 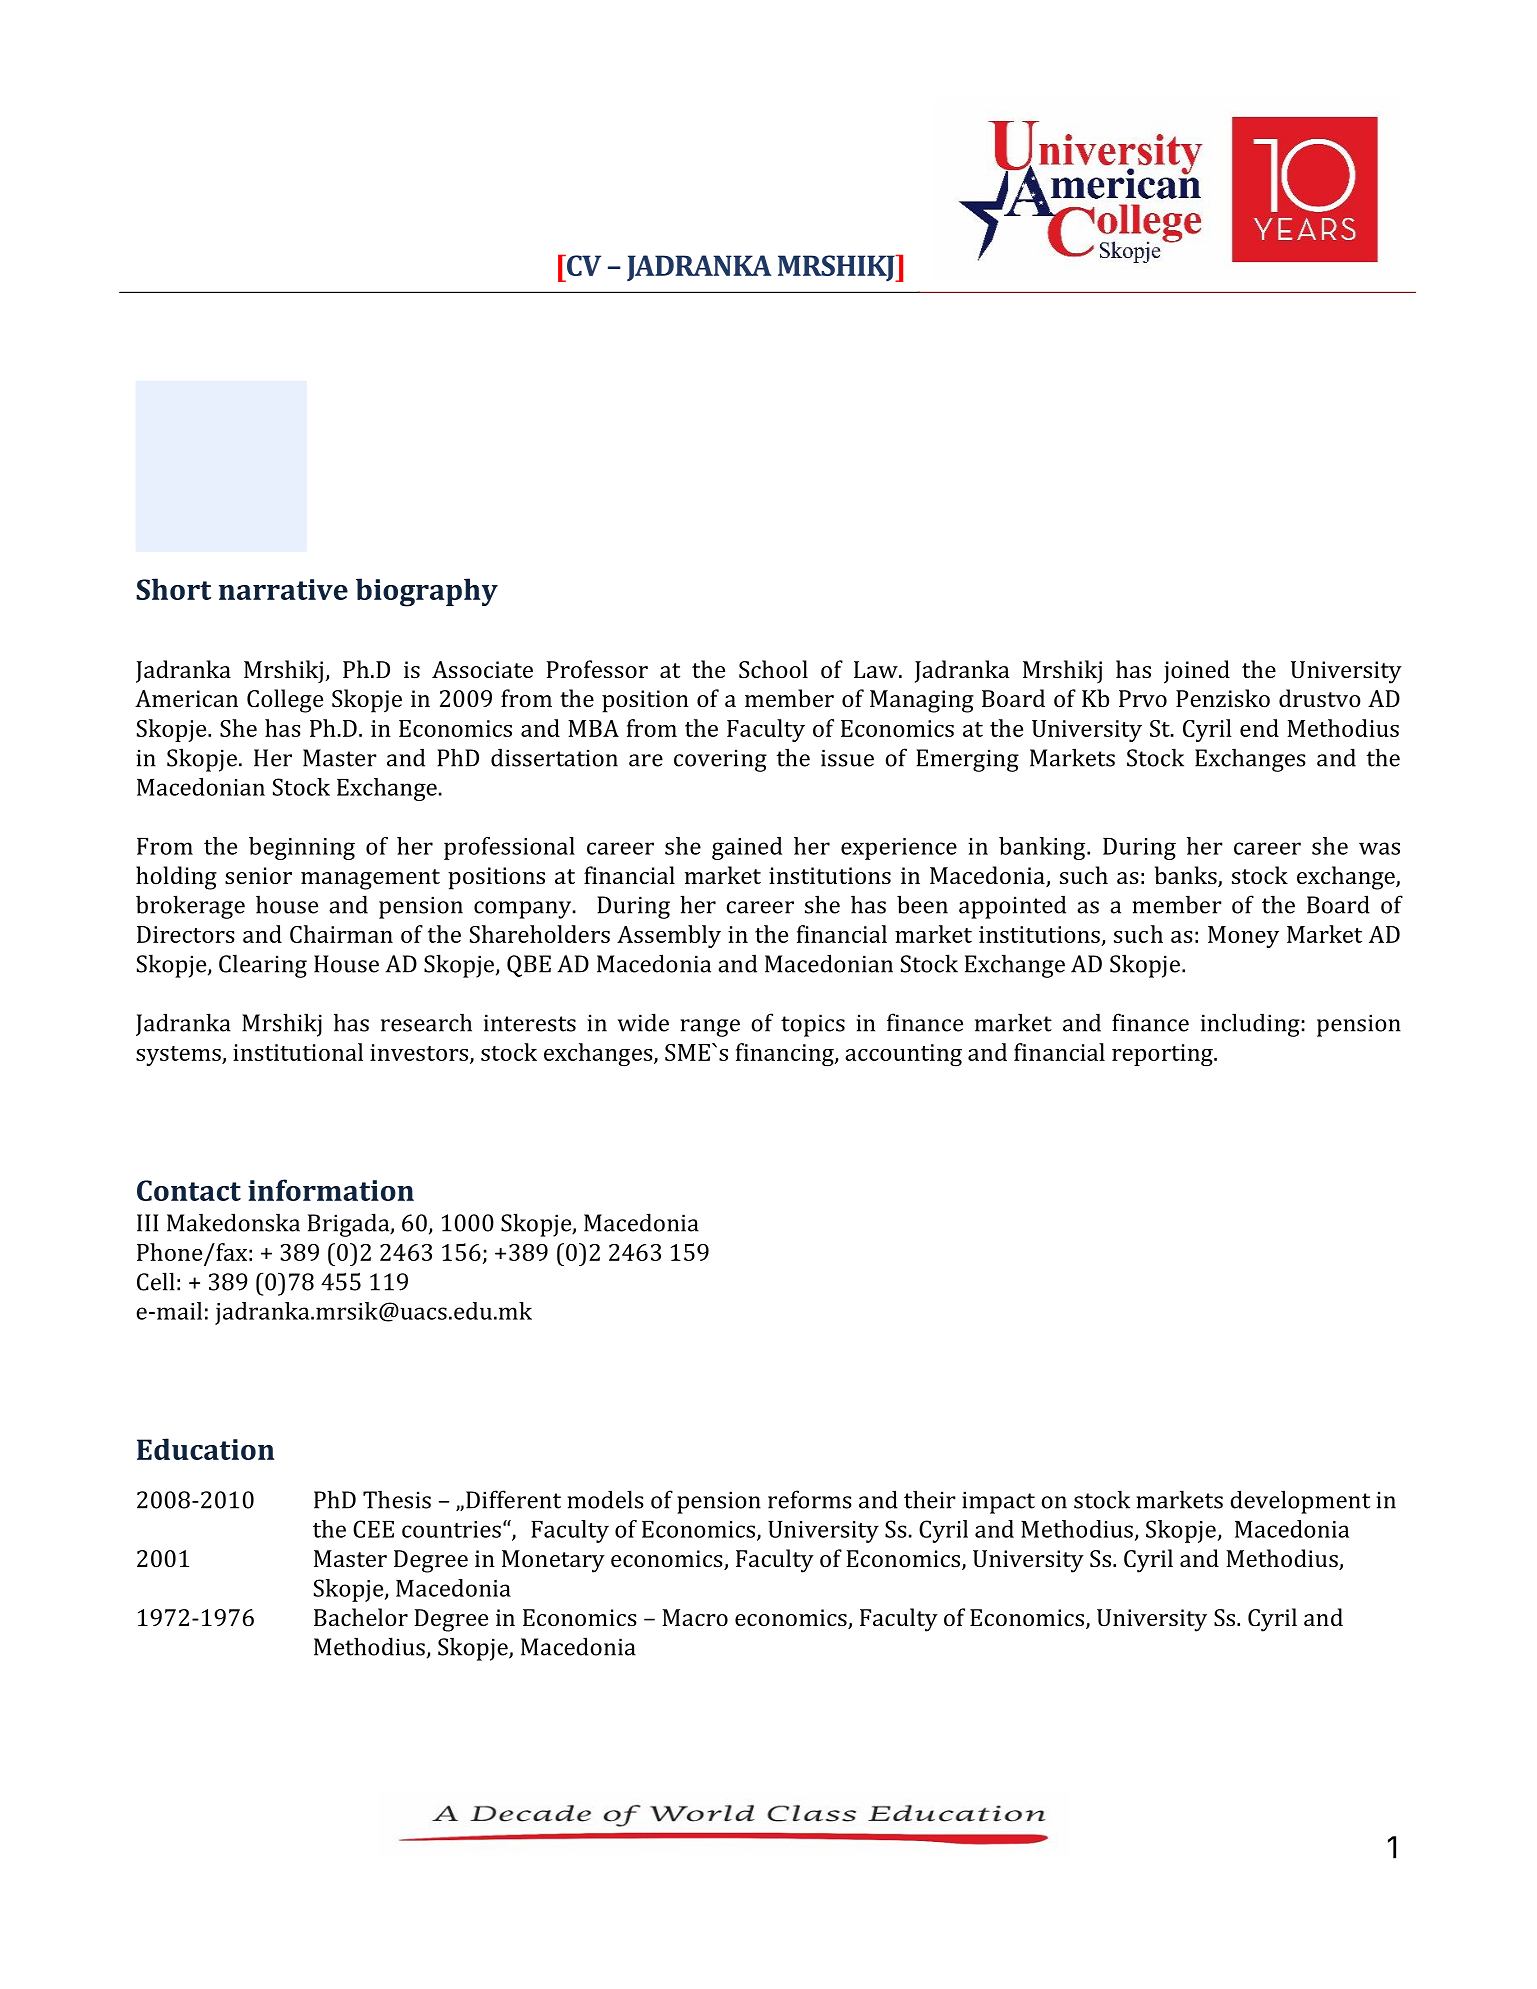 What do you see at coordinates (773, 669) in the screenshot?
I see `School` at bounding box center [773, 669].
